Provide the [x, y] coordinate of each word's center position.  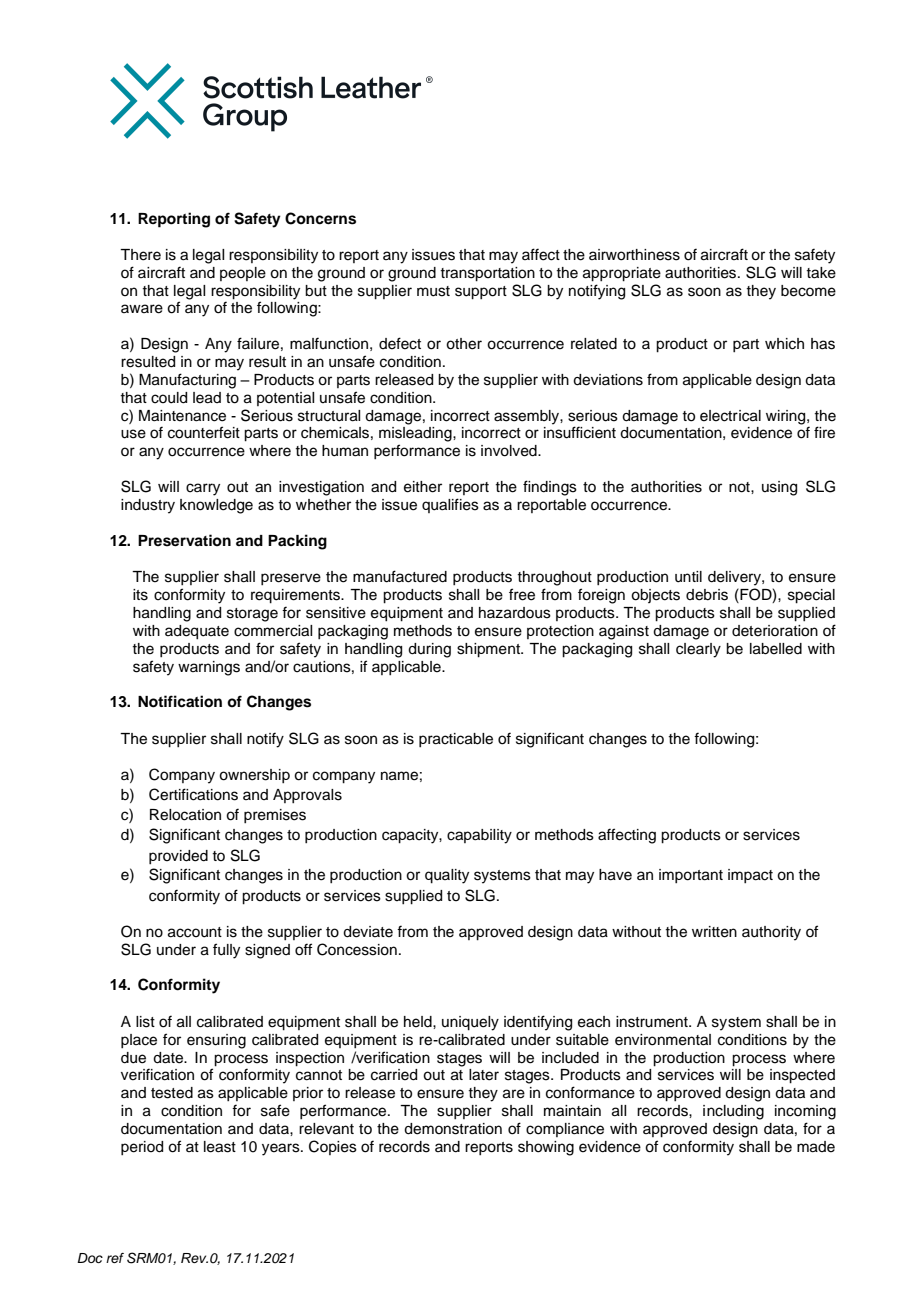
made [816, 1147]
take [821, 273]
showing [546, 1148]
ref [115, 1258]
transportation [487, 274]
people [243, 274]
